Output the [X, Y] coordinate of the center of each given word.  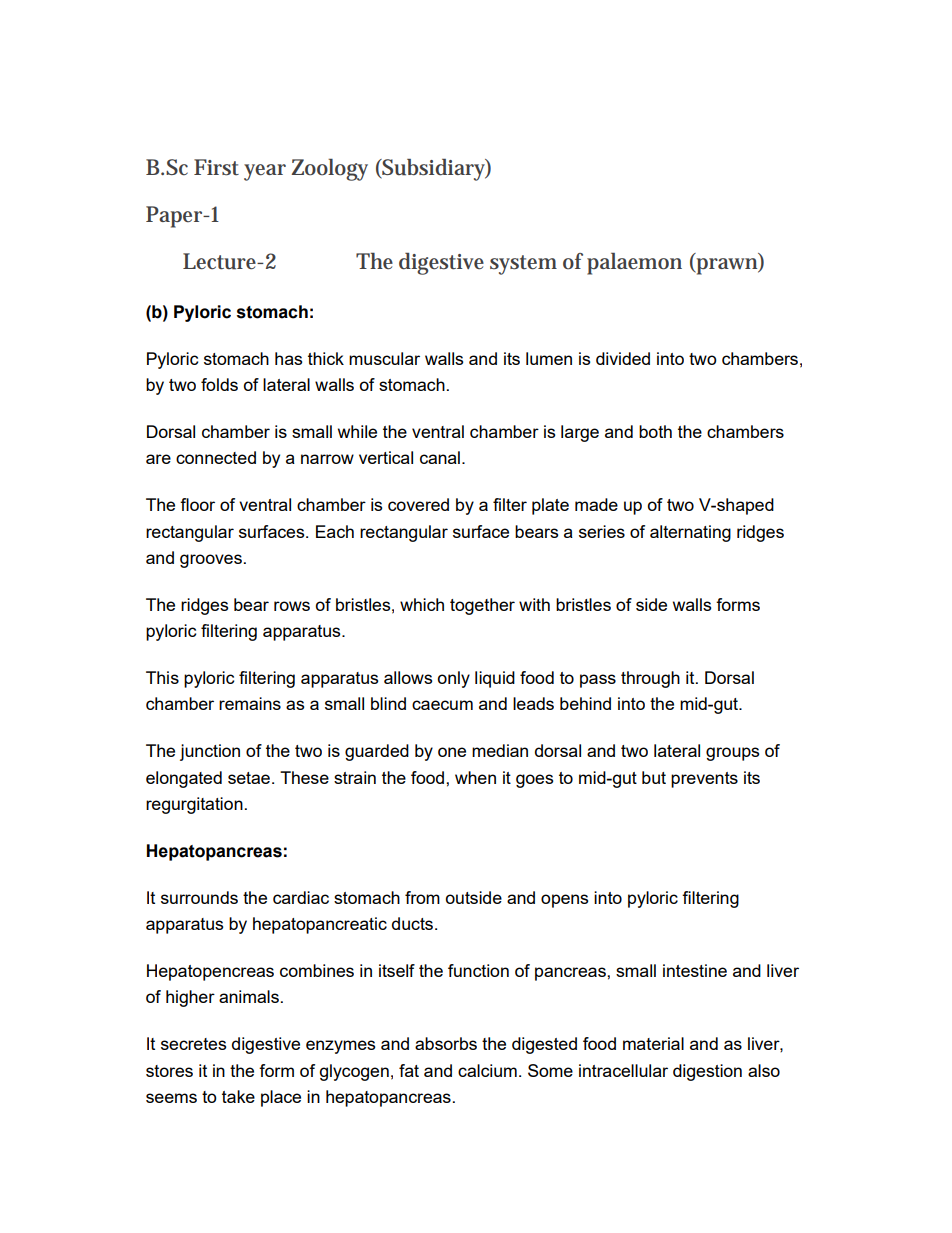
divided [623, 358]
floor [197, 504]
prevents [704, 780]
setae [249, 778]
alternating [690, 533]
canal [440, 457]
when [475, 777]
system [523, 265]
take [238, 1096]
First [216, 167]
